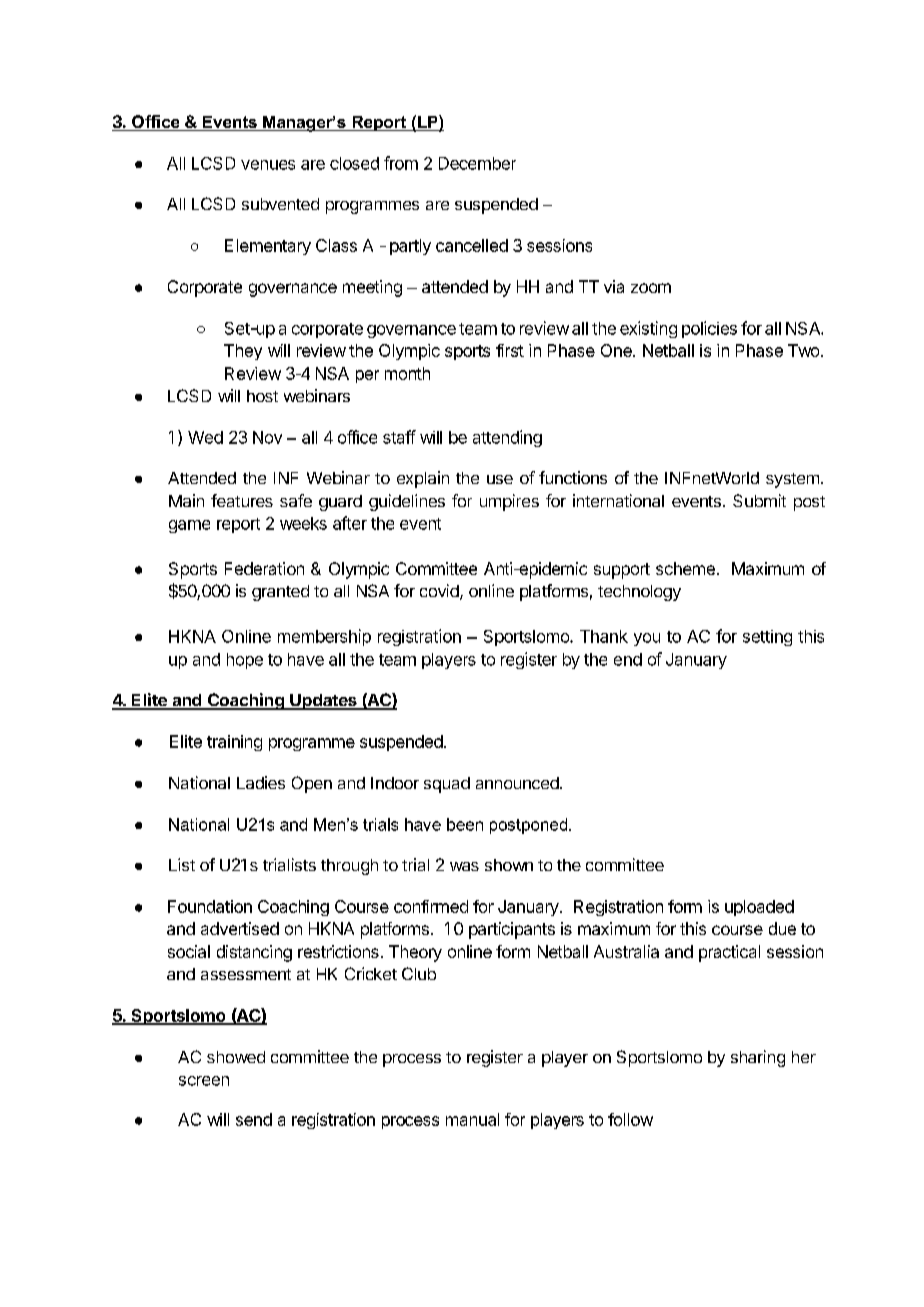 Image resolution: width=924 pixels, height=1307 pixels. What do you see at coordinates (472, 1119) in the page?
I see `manual` at bounding box center [472, 1119].
